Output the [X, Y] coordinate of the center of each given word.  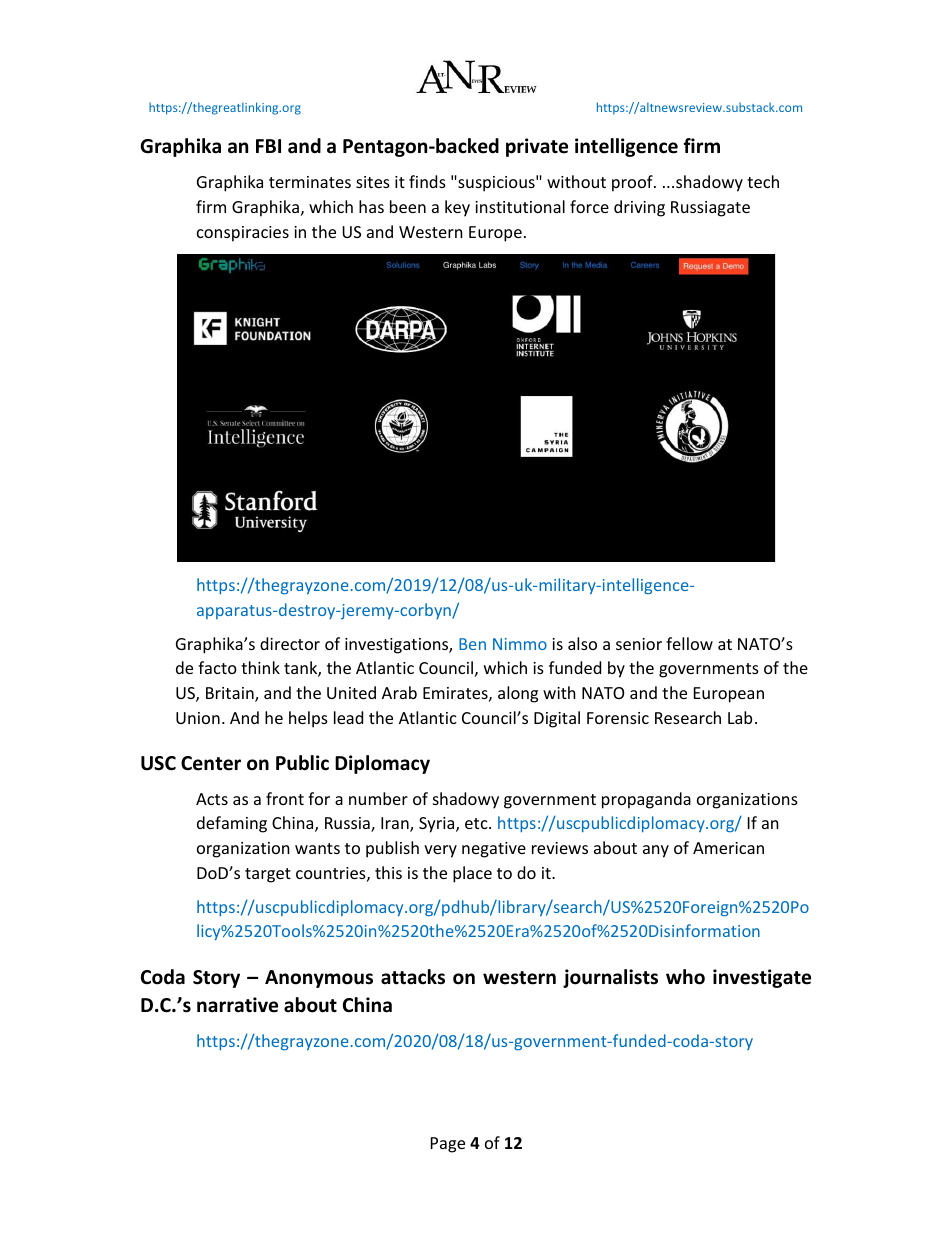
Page [448, 1145]
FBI [268, 146]
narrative [237, 1005]
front [285, 798]
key [457, 208]
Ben [472, 644]
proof [633, 183]
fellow [689, 643]
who [685, 977]
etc [477, 823]
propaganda [646, 800]
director [290, 643]
